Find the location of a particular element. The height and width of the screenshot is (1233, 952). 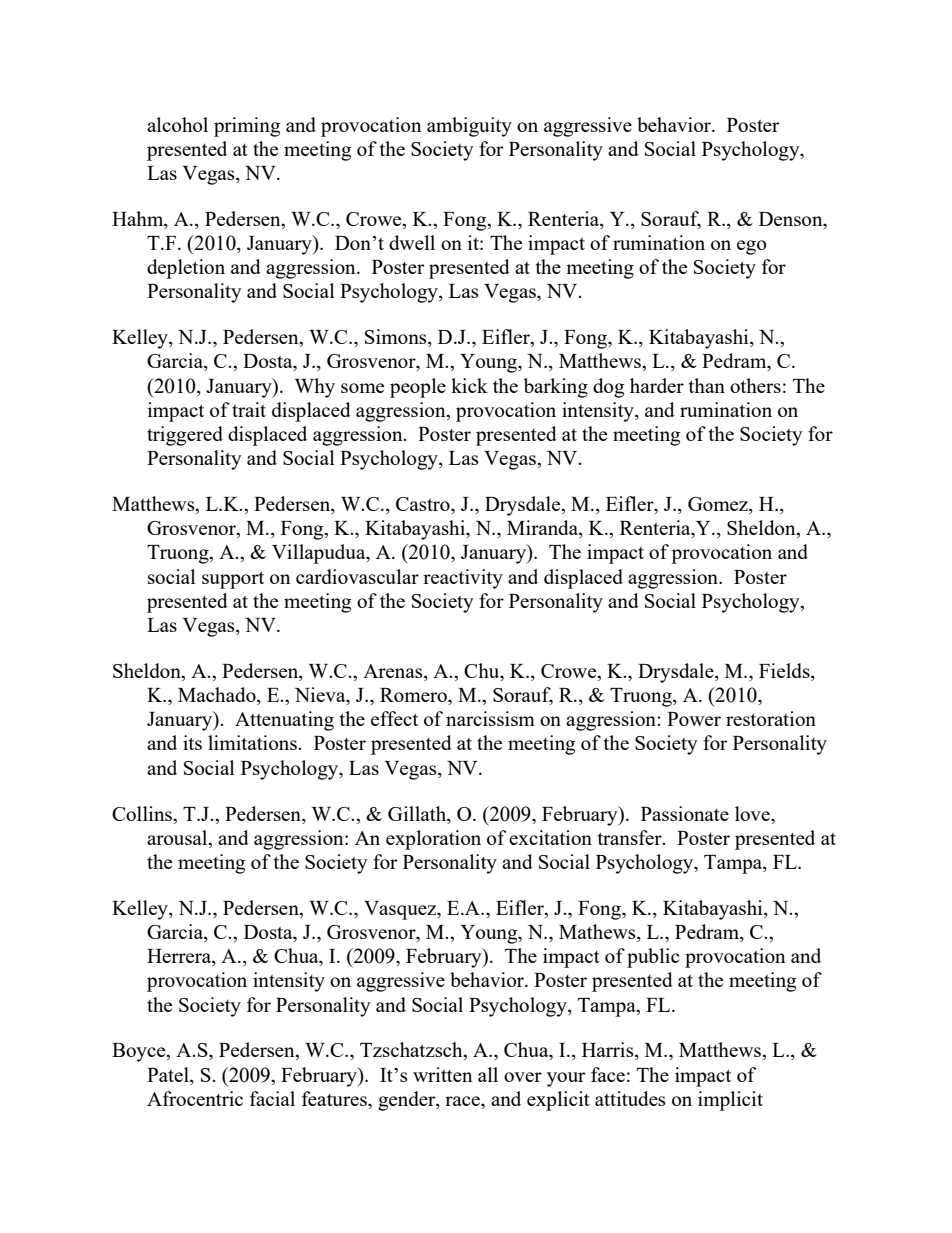

ego is located at coordinates (751, 247).
